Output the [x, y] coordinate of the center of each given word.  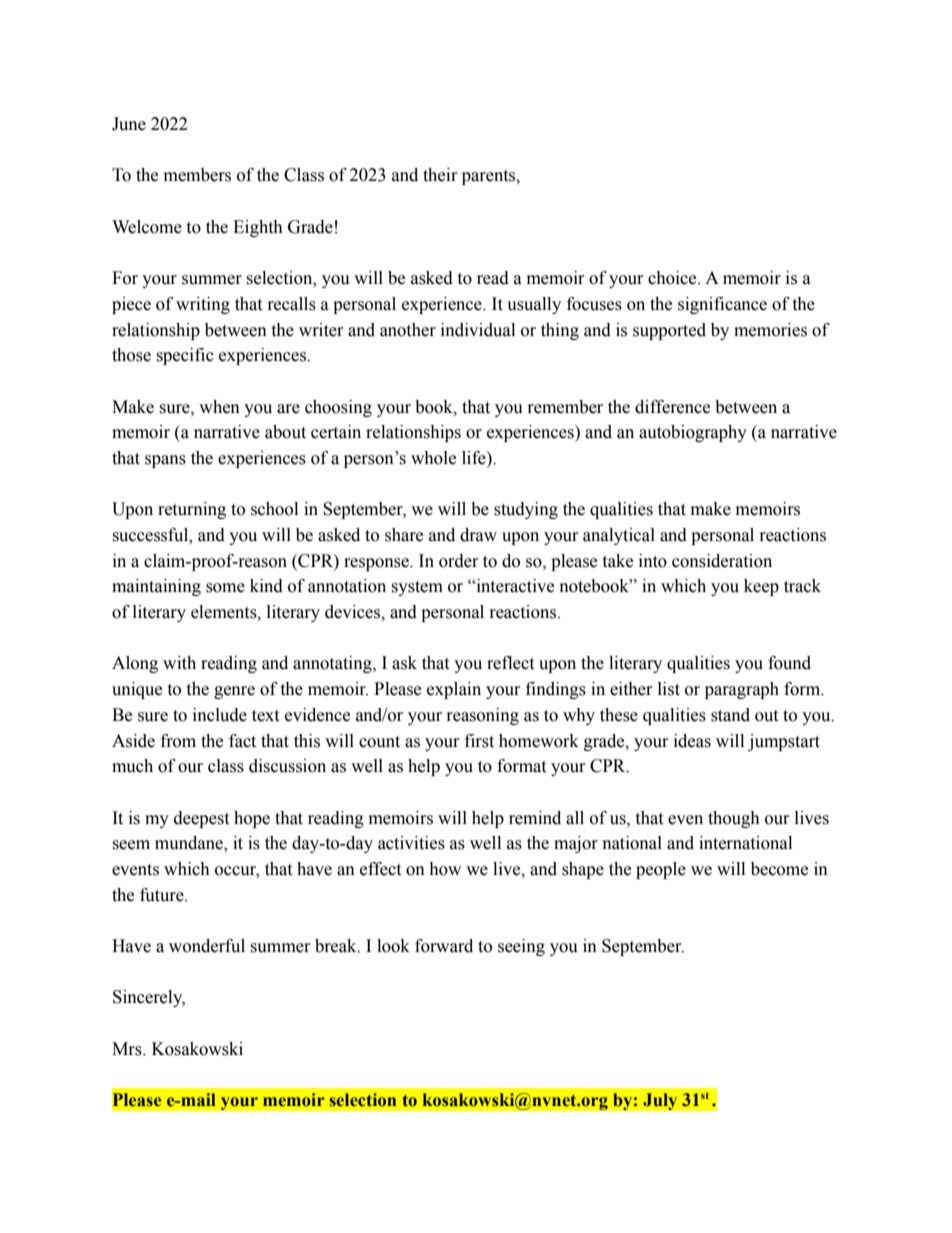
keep [761, 587]
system [417, 588]
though [734, 819]
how [445, 869]
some [225, 588]
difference [672, 407]
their [440, 175]
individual [478, 330]
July [660, 1102]
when [219, 407]
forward [444, 946]
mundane [190, 844]
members [197, 175]
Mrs [128, 1049]
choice [673, 278]
